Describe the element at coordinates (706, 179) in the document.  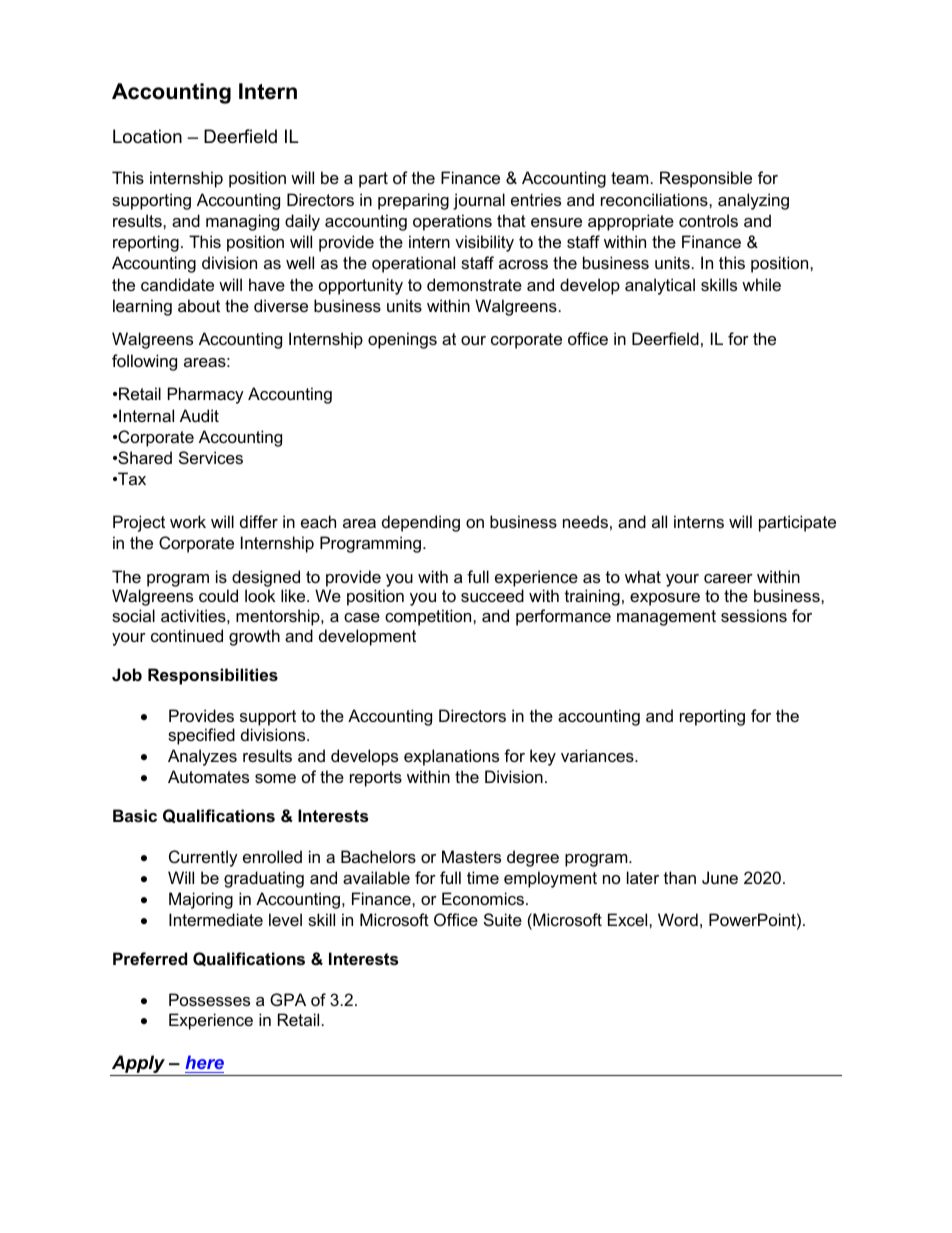
I see `Responsible` at that location.
